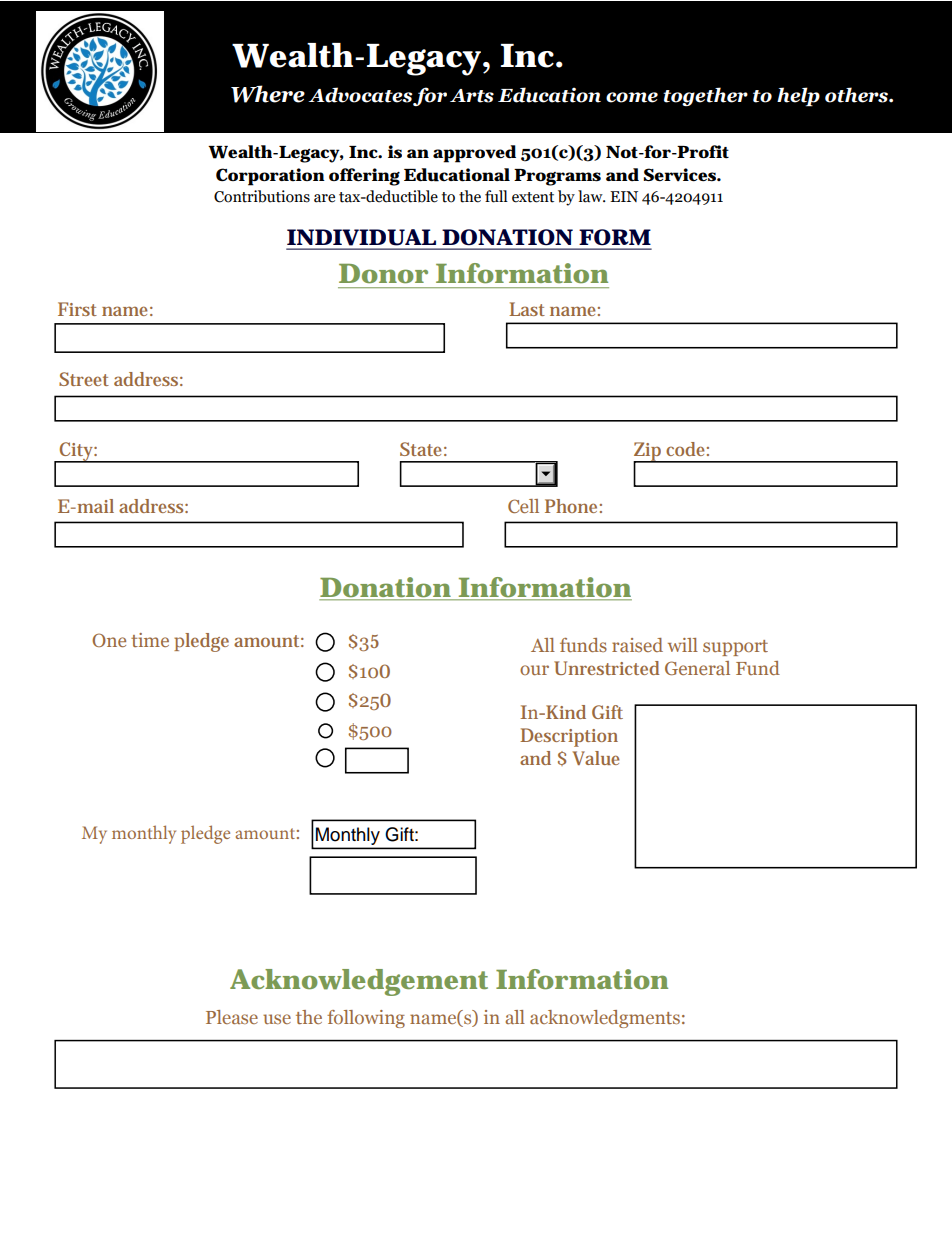 The width and height of the screenshot is (952, 1233). I want to click on support, so click(735, 648).
